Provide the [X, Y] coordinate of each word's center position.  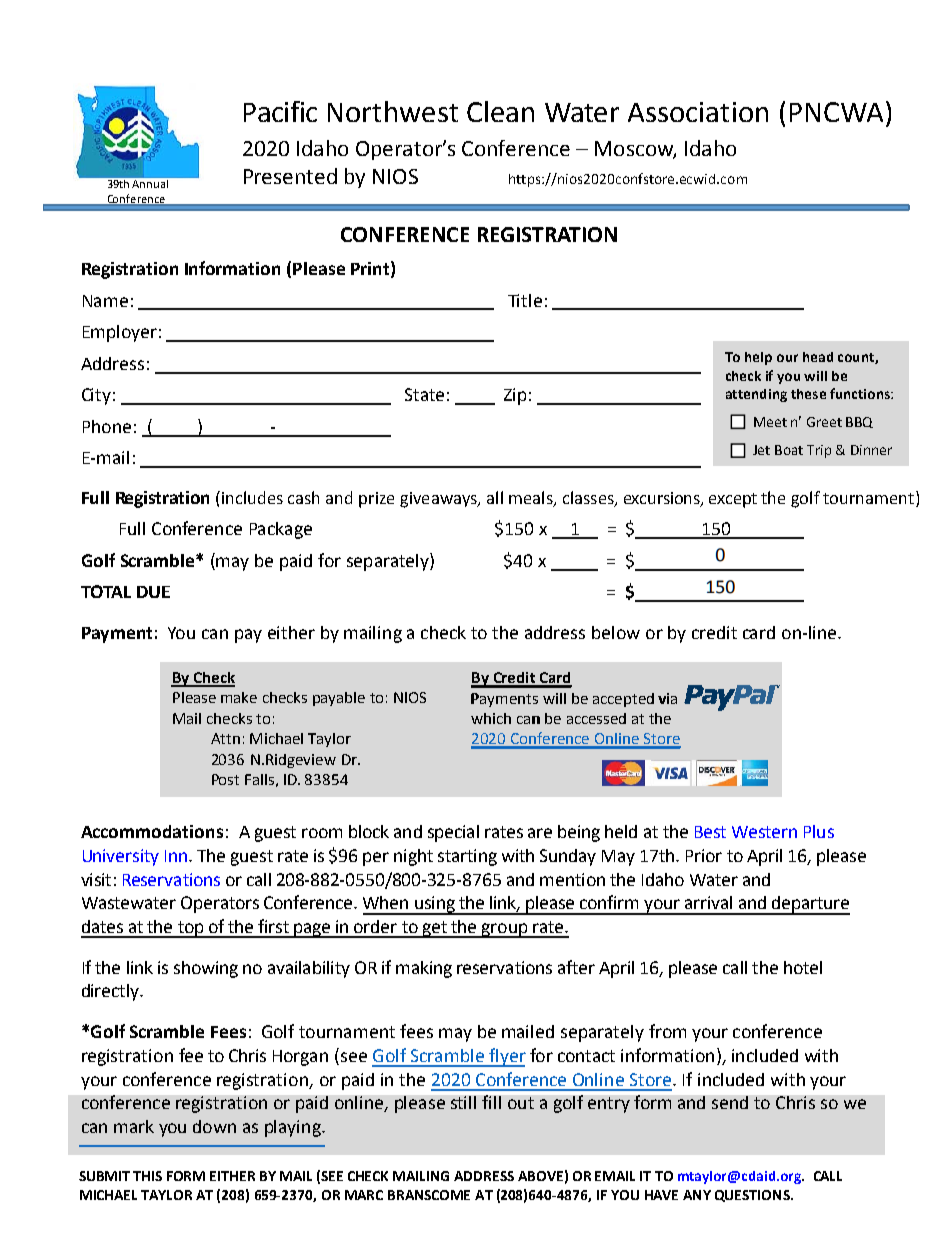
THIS [147, 1176]
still [463, 1102]
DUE [153, 592]
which [491, 718]
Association [698, 112]
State [424, 394]
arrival [708, 902]
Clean [500, 111]
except [733, 500]
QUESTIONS [753, 1196]
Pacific [280, 111]
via [667, 698]
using [435, 905]
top [190, 929]
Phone [107, 426]
